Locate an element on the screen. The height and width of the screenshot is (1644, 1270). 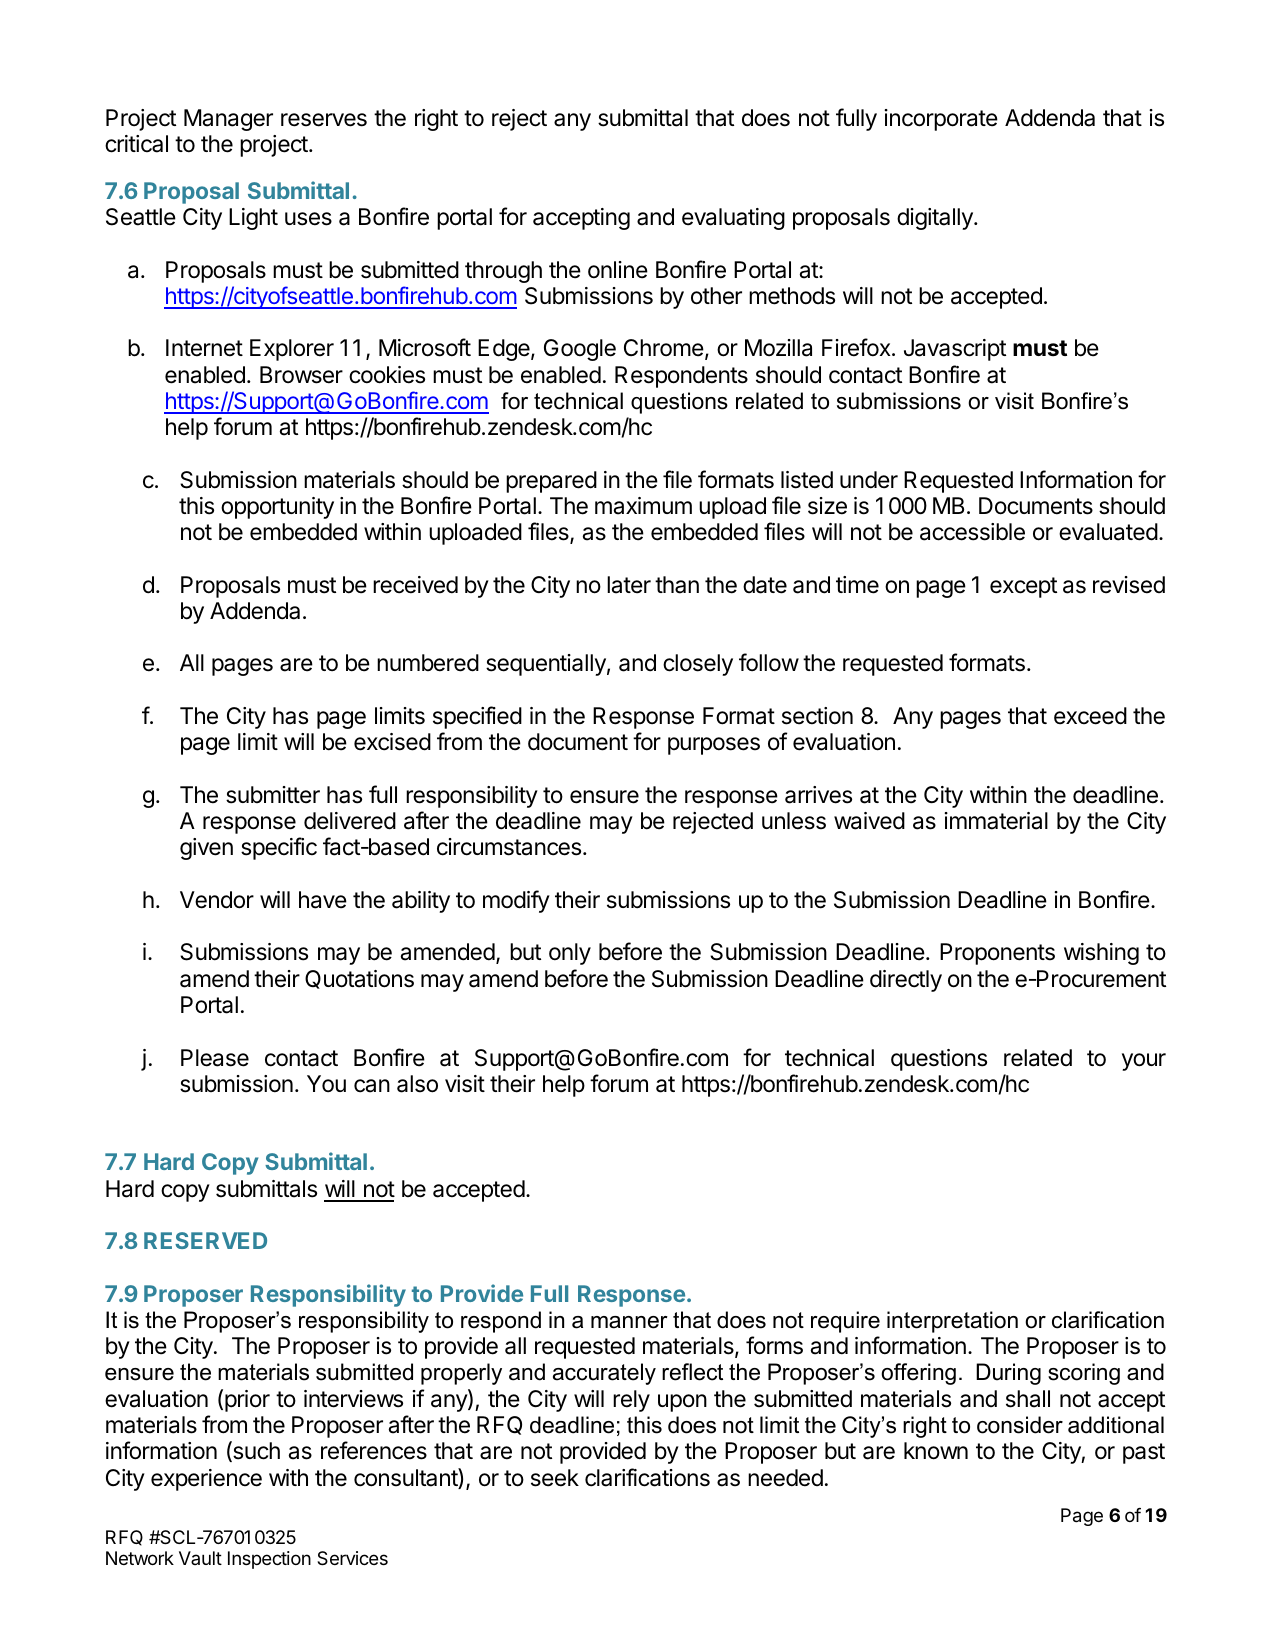
Inspection is located at coordinates (269, 1560).
